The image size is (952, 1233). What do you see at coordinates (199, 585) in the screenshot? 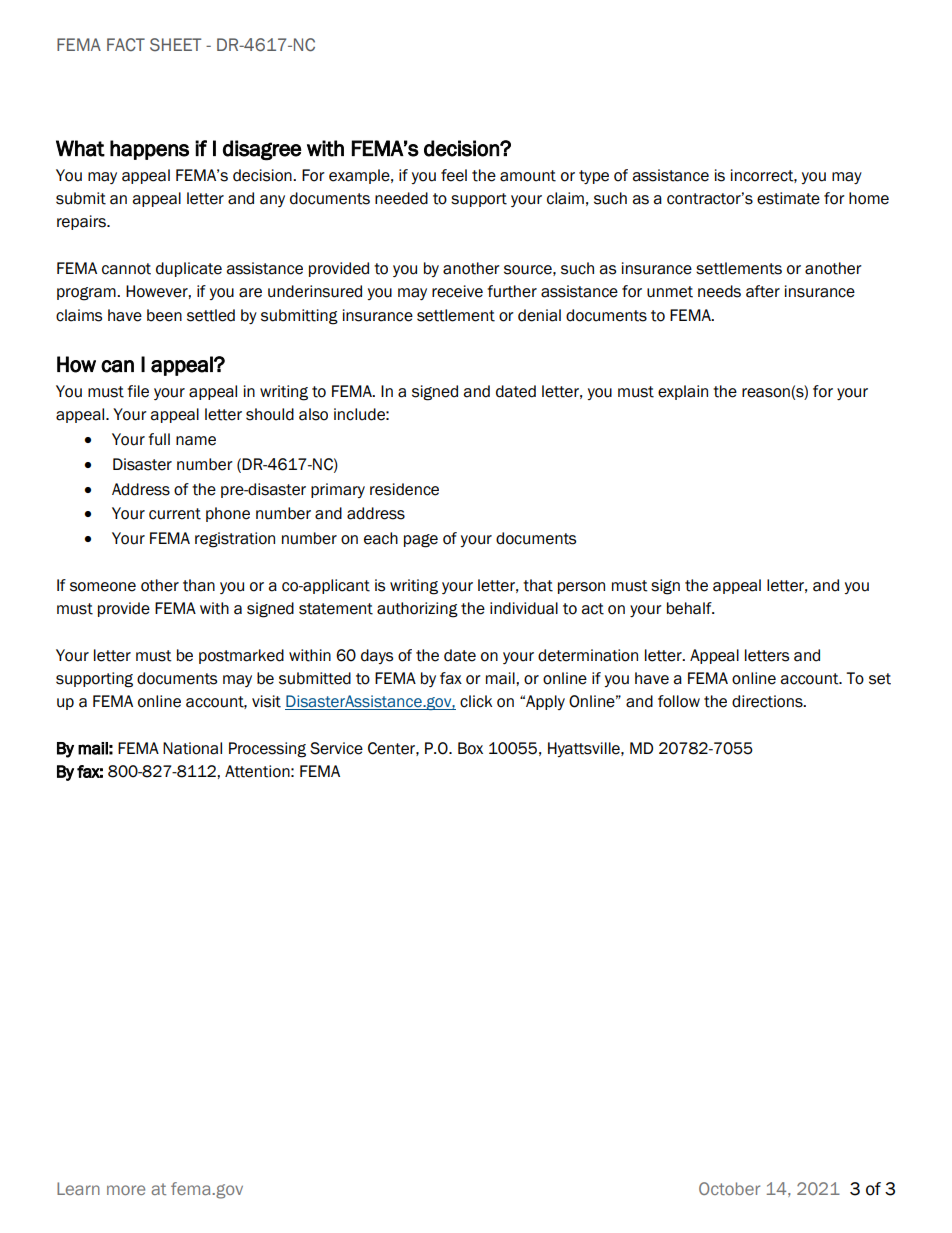
I see `than` at bounding box center [199, 585].
